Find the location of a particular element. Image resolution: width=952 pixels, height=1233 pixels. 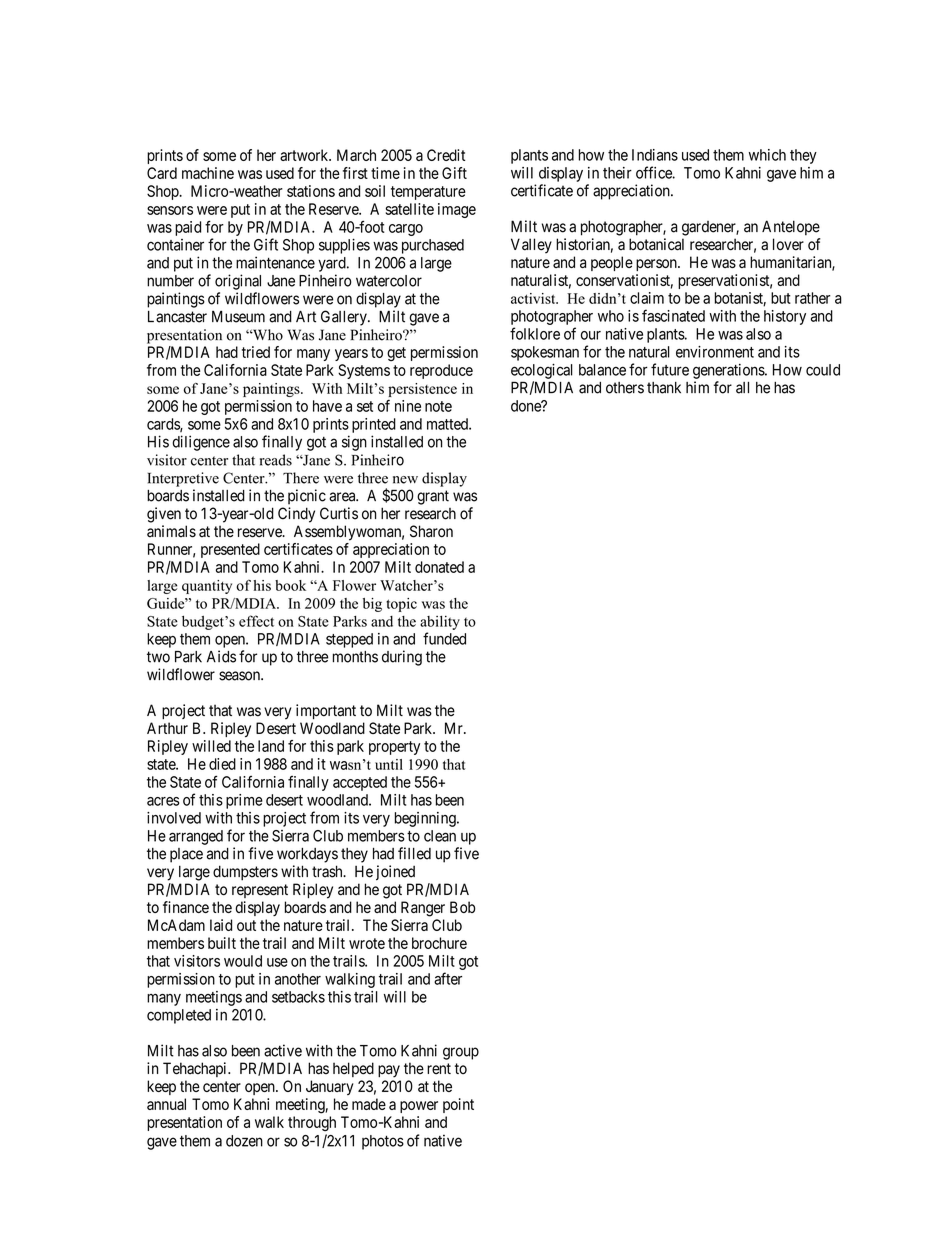

which is located at coordinates (767, 155).
